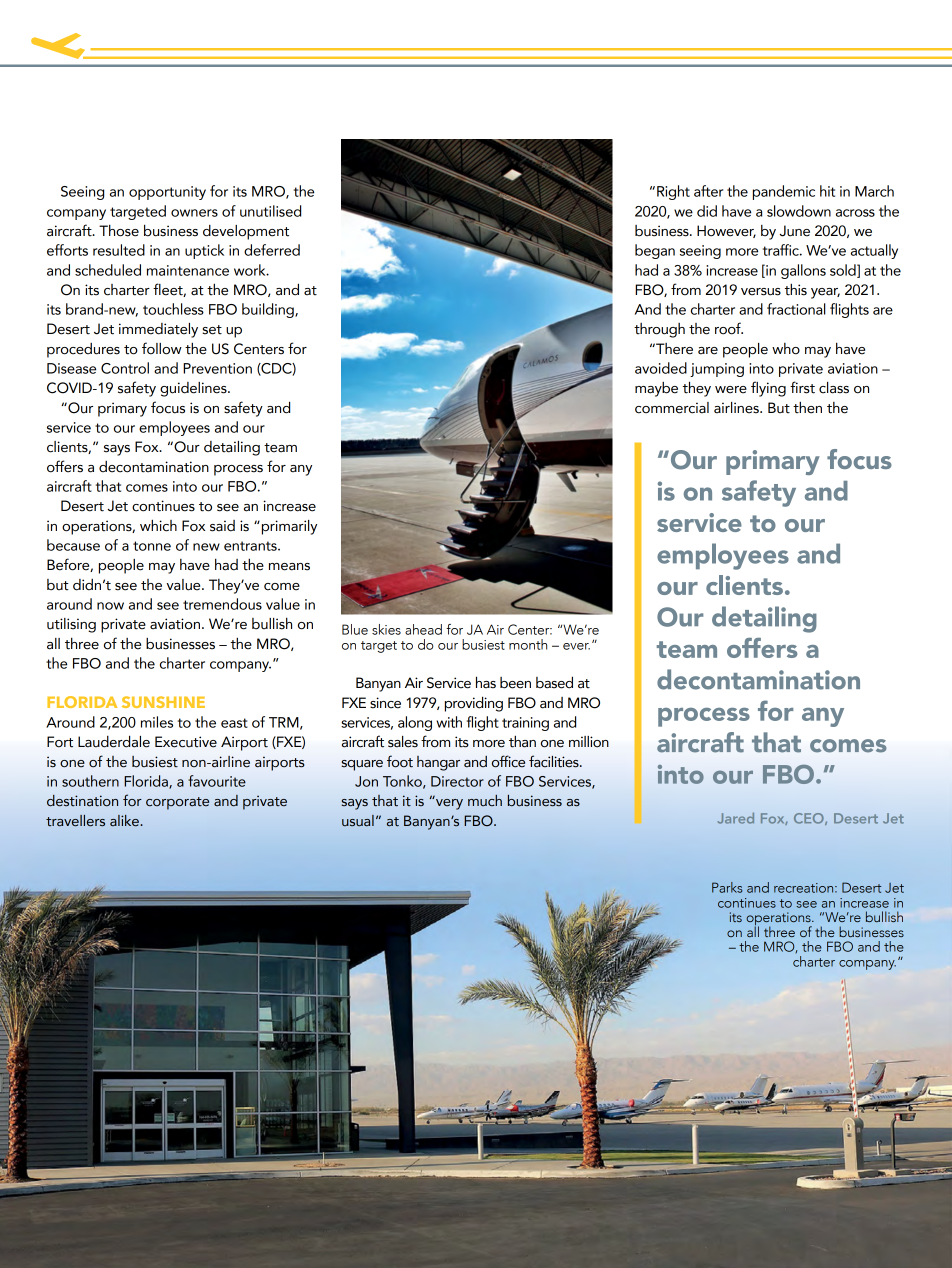 The image size is (952, 1268). What do you see at coordinates (672, 408) in the document?
I see `commercial` at bounding box center [672, 408].
